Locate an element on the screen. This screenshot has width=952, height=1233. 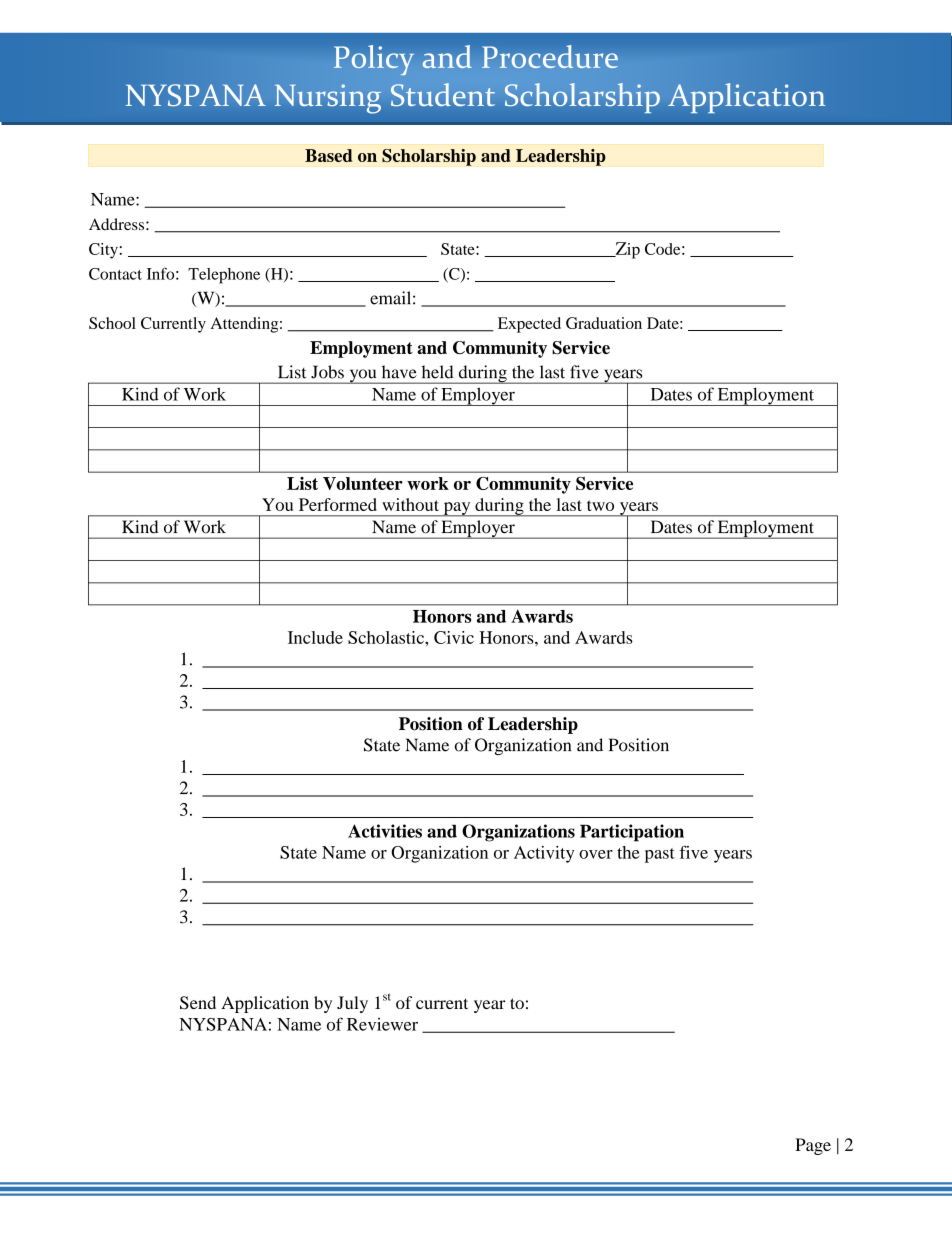
Send is located at coordinates (198, 1003).
